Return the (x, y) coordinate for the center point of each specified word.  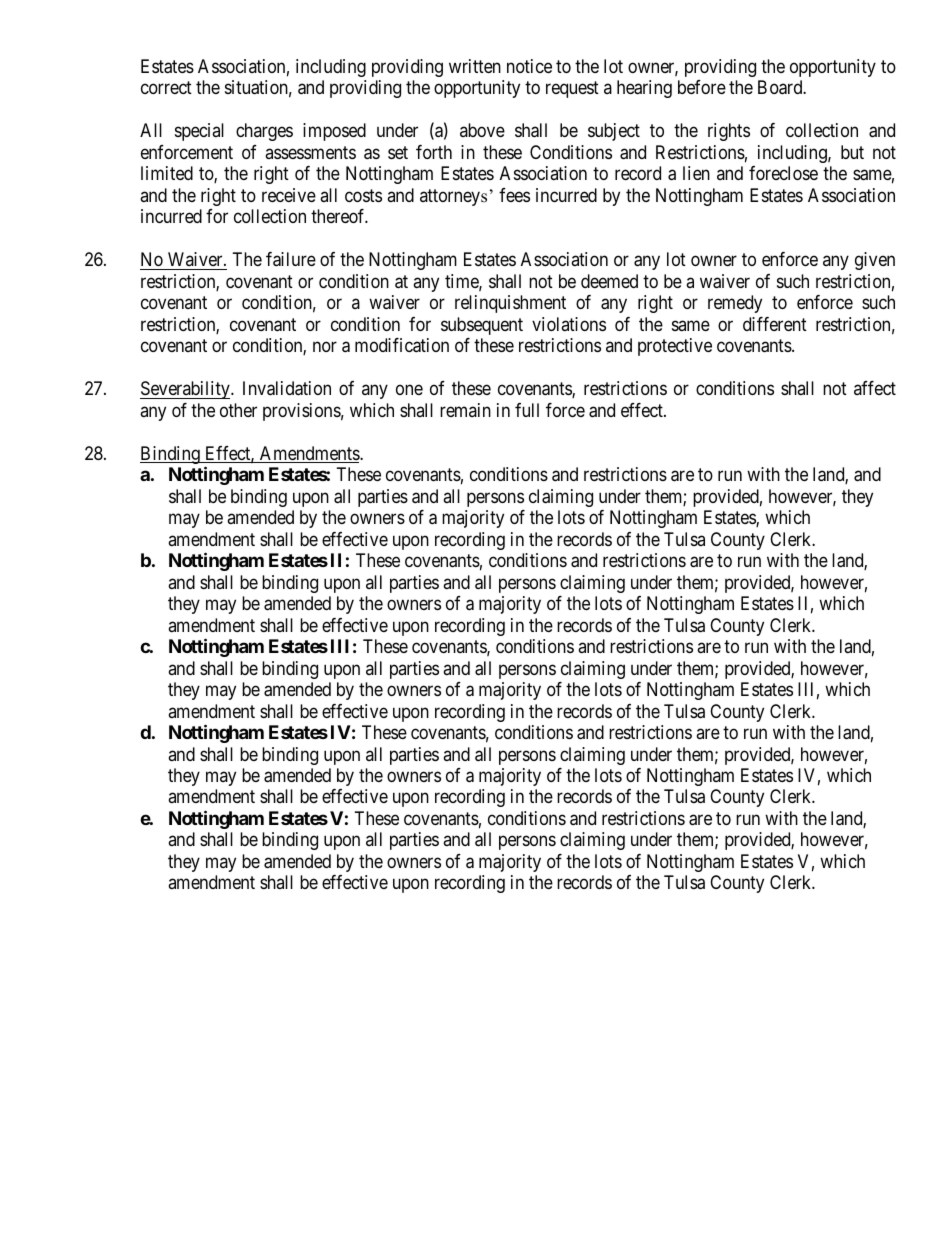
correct (166, 88)
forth (434, 152)
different (775, 324)
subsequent (482, 326)
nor (325, 347)
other (238, 410)
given (875, 261)
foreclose (783, 173)
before (702, 87)
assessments (310, 152)
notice (529, 66)
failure (291, 259)
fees (514, 195)
